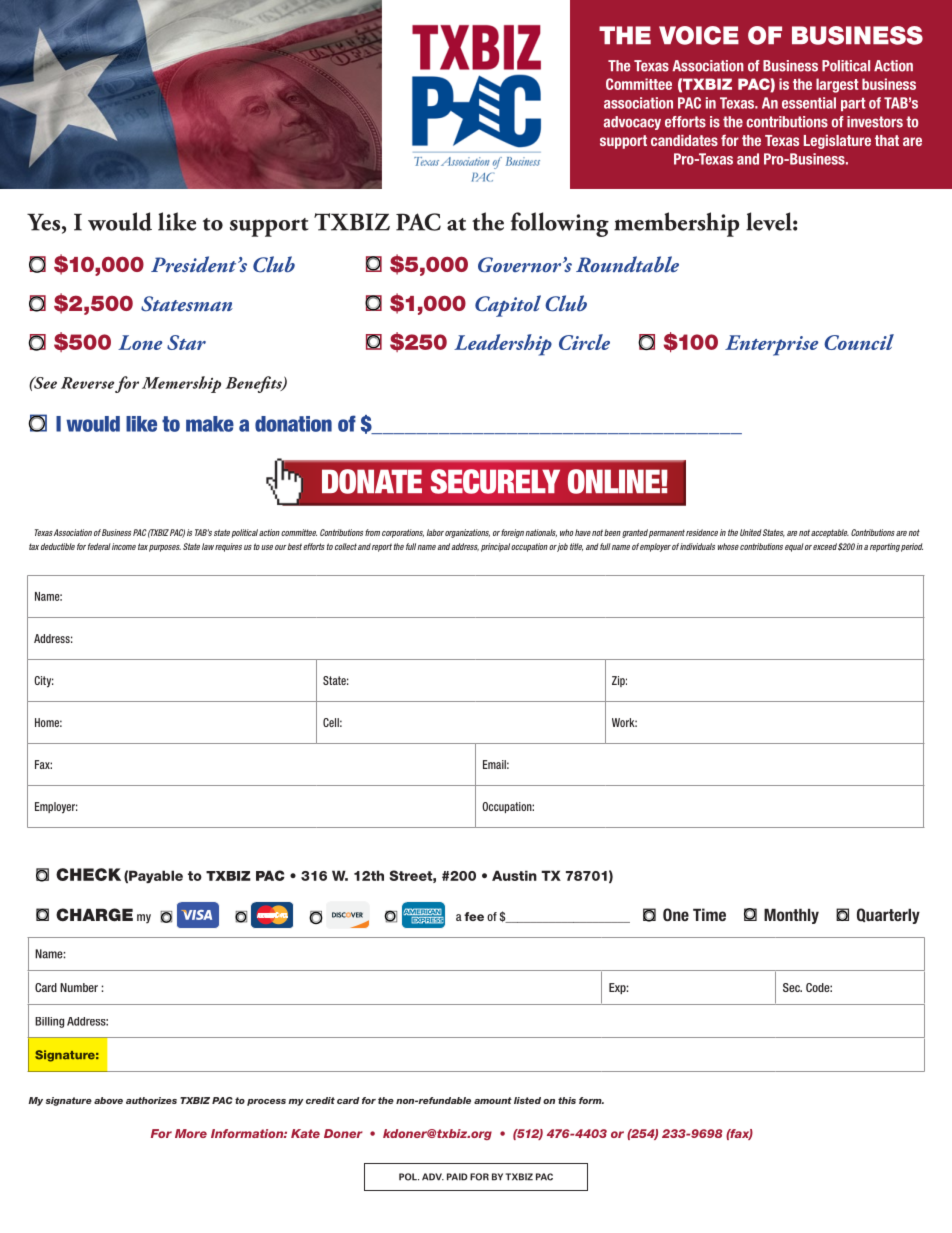 This document has width=952, height=1233. I want to click on Lone, so click(140, 342).
